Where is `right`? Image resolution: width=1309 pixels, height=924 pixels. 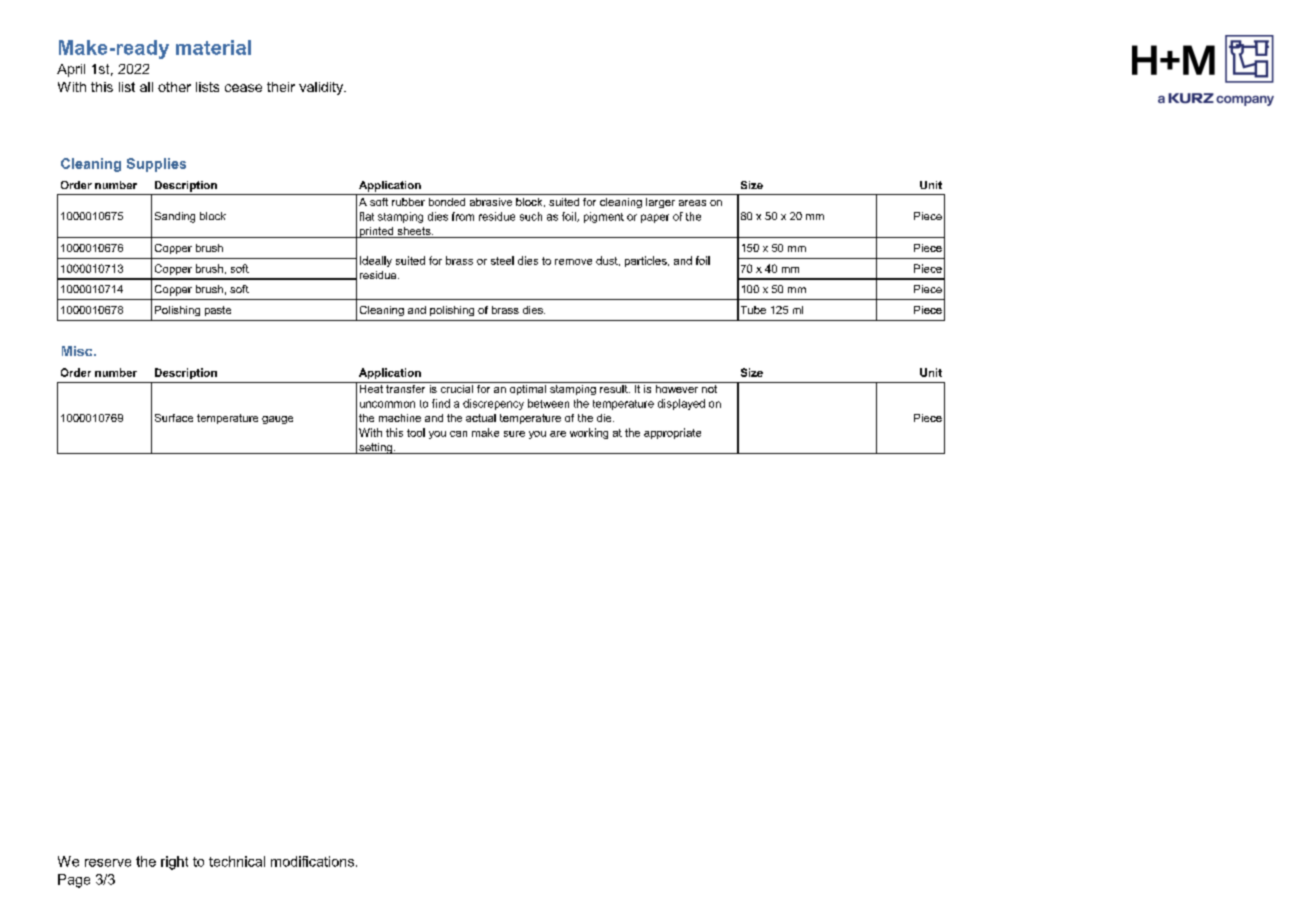
right is located at coordinates (174, 863).
